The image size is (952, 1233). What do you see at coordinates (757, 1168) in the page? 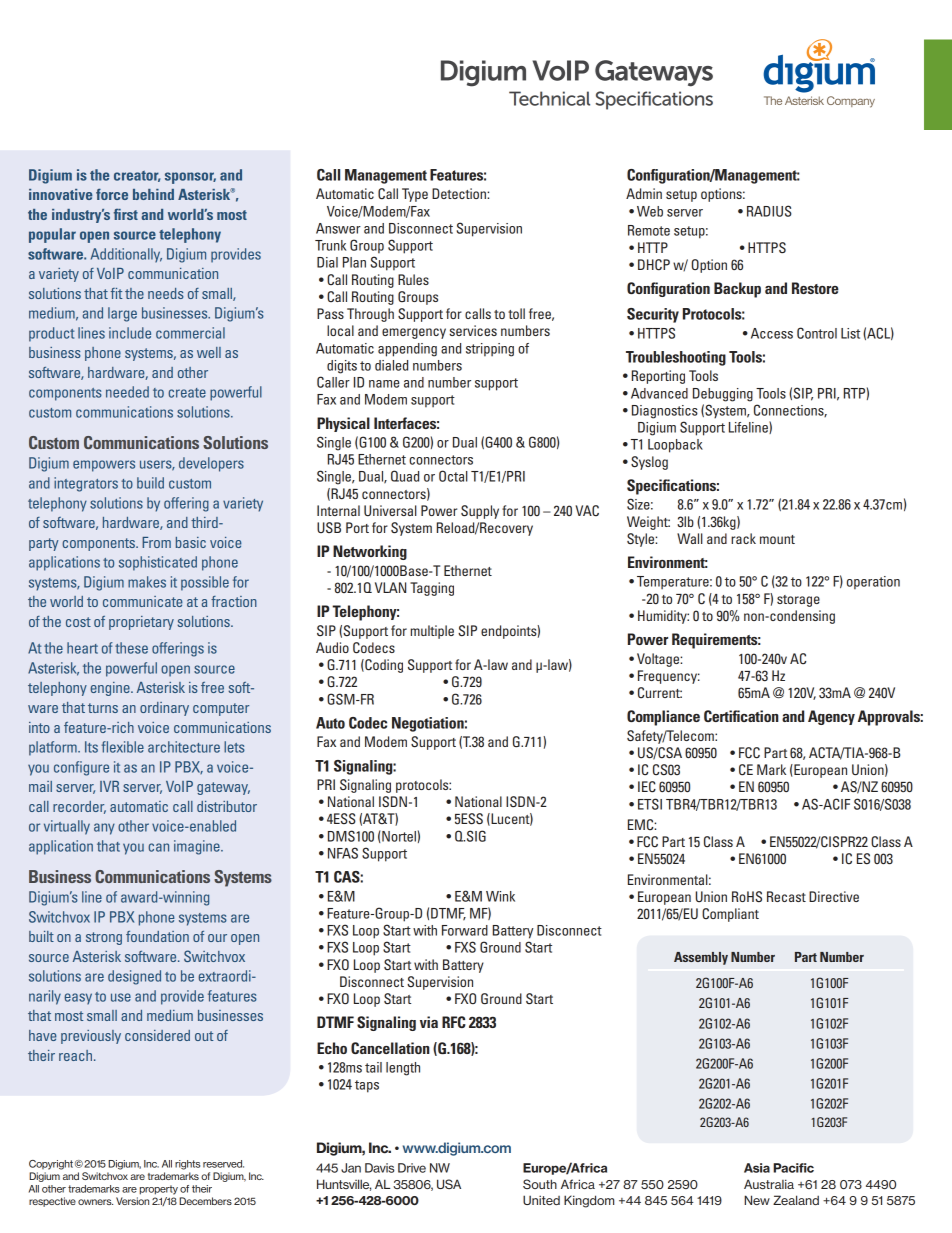
I see `Asia` at bounding box center [757, 1168].
